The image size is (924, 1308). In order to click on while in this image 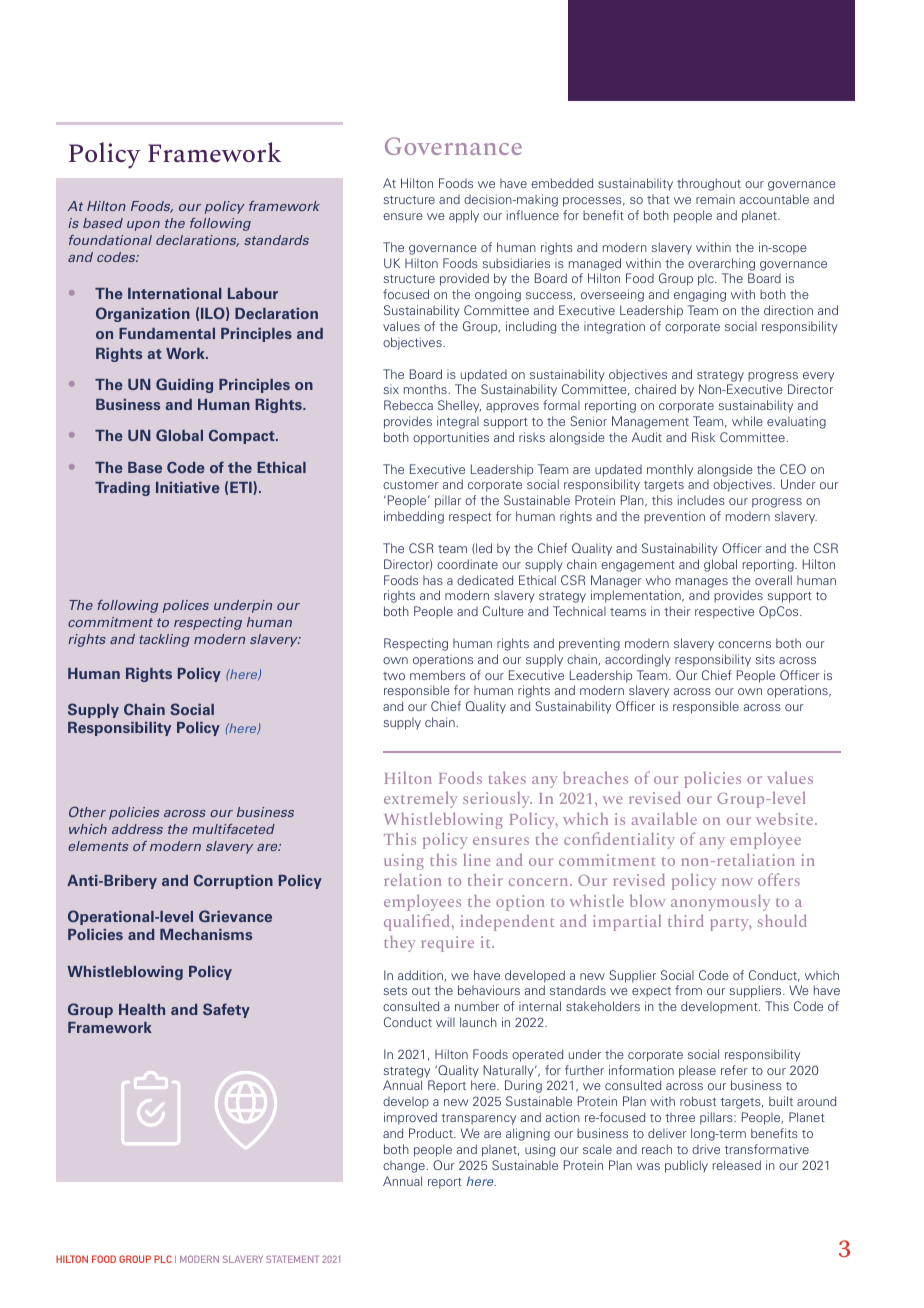, I will do `click(747, 421)`.
